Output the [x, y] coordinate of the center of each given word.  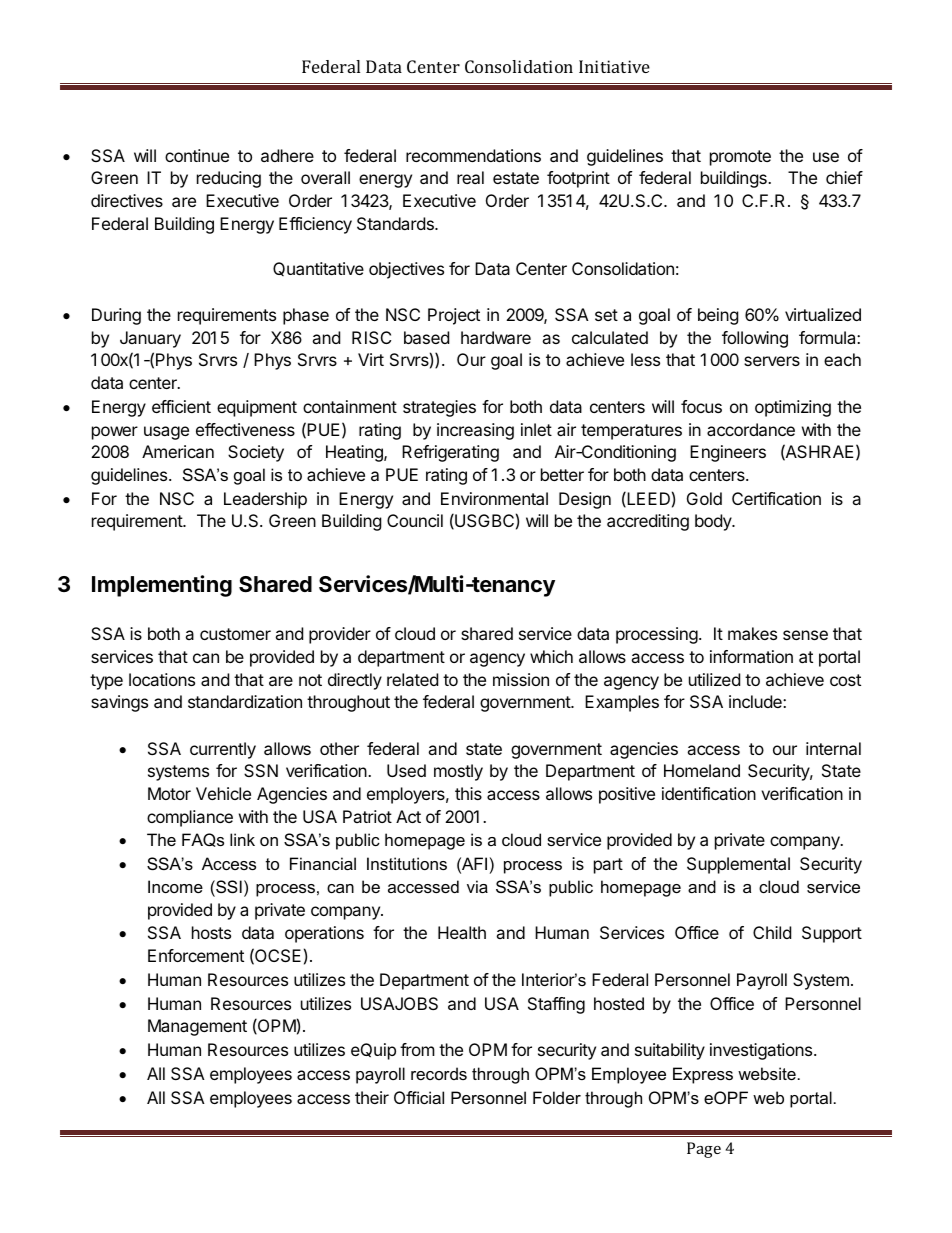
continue [197, 155]
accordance [751, 429]
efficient [181, 406]
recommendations [473, 155]
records [439, 1073]
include [756, 701]
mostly [458, 772]
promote [740, 158]
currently [223, 750]
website [767, 1073]
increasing [475, 431]
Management [197, 1027]
